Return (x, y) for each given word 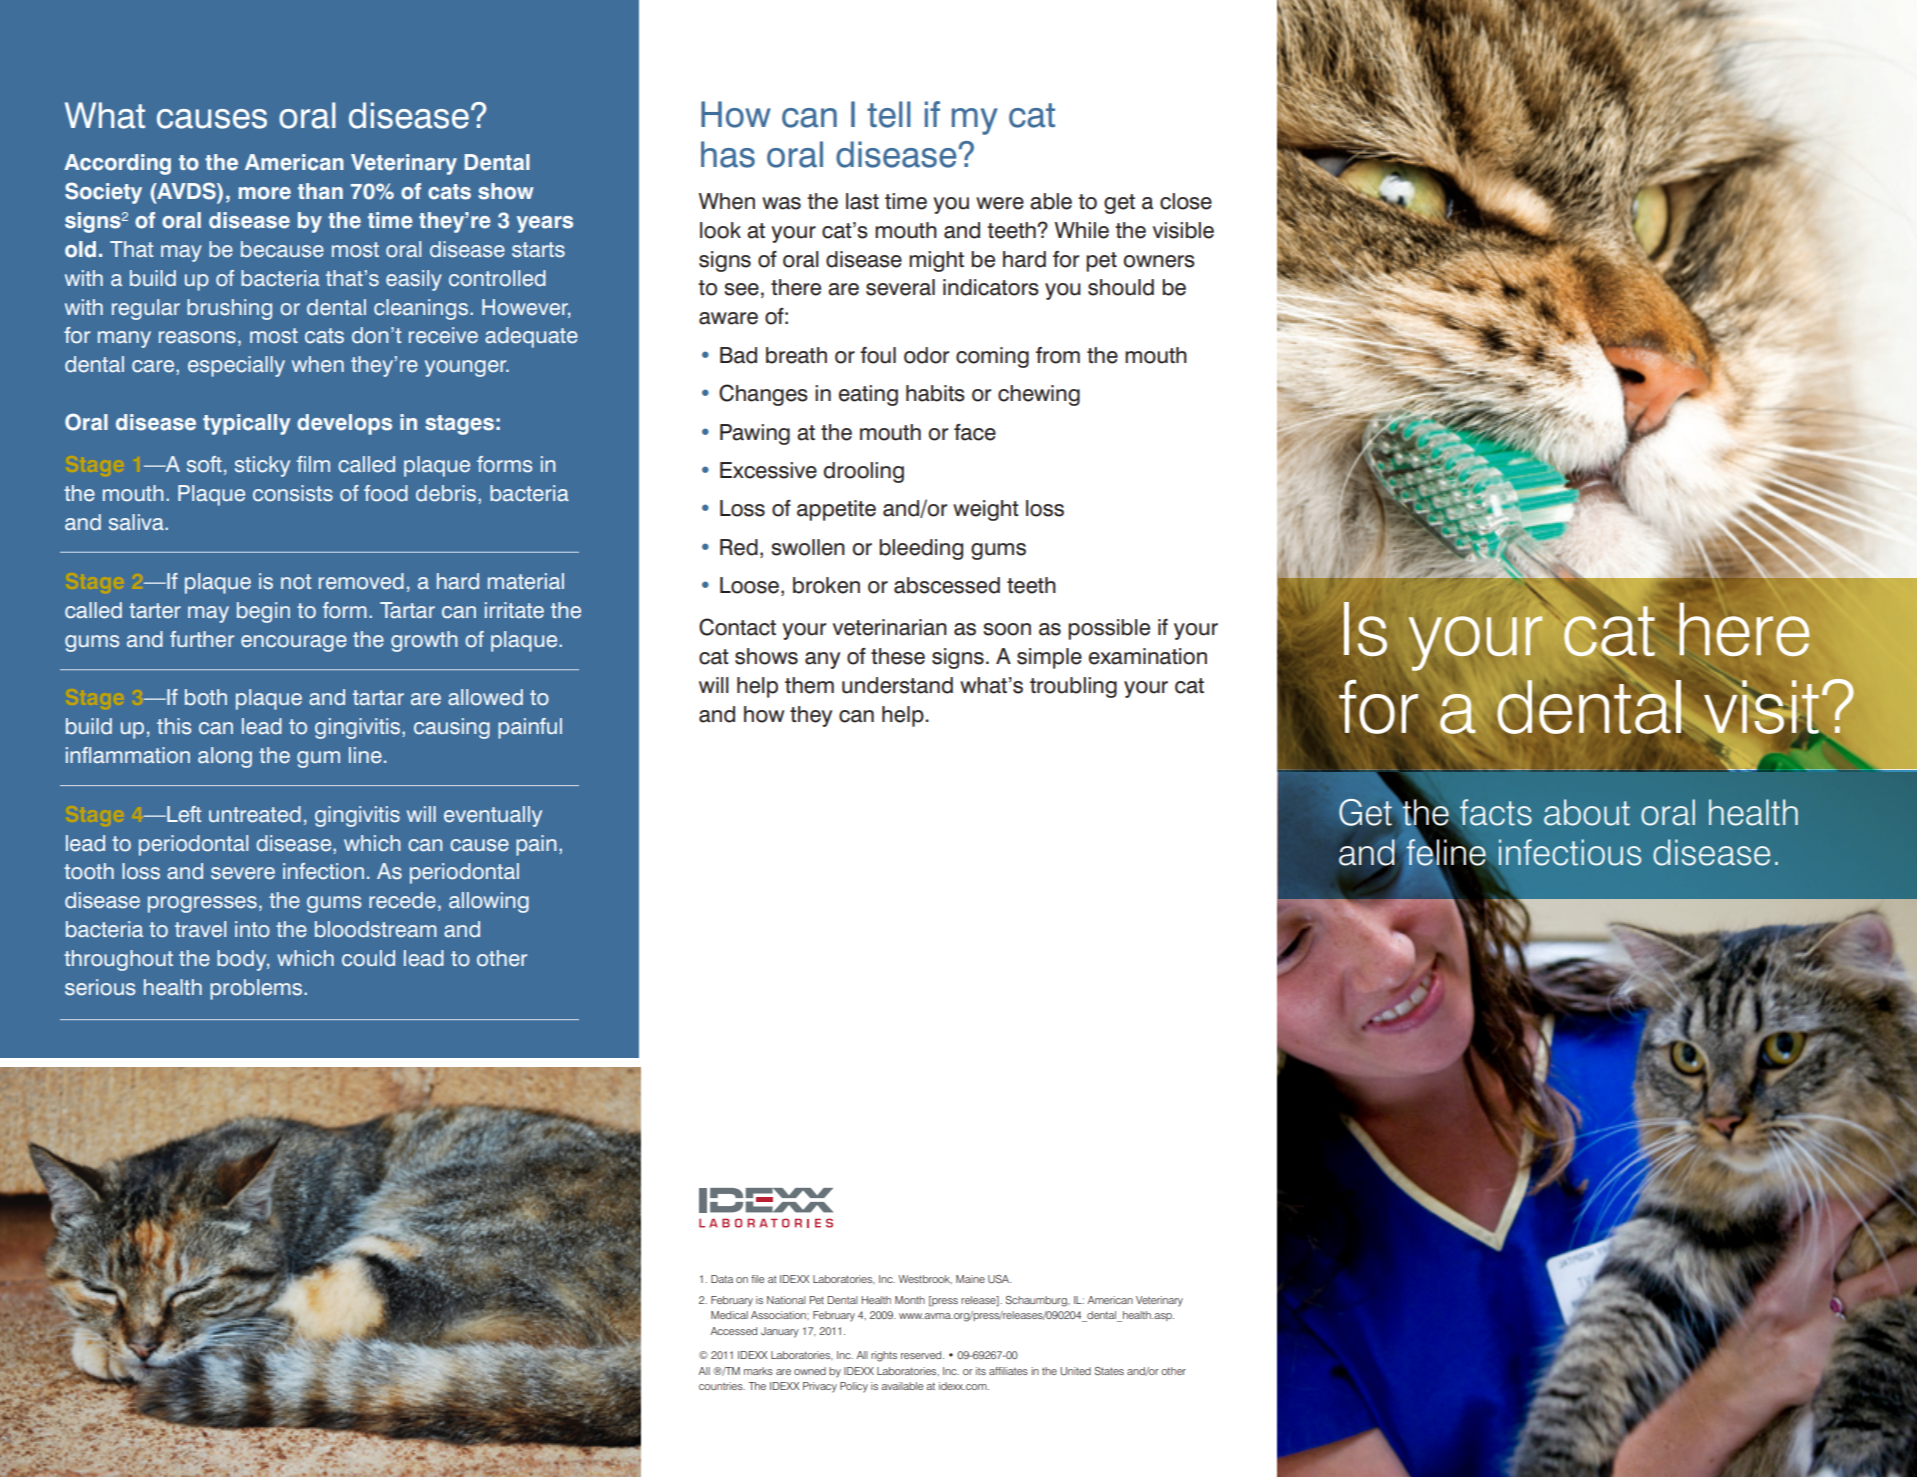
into (252, 929)
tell (889, 114)
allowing (489, 902)
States (1109, 1371)
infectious (1570, 852)
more (265, 193)
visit (1762, 708)
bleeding (921, 549)
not (296, 582)
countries (722, 1386)
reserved (922, 1355)
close (1186, 201)
